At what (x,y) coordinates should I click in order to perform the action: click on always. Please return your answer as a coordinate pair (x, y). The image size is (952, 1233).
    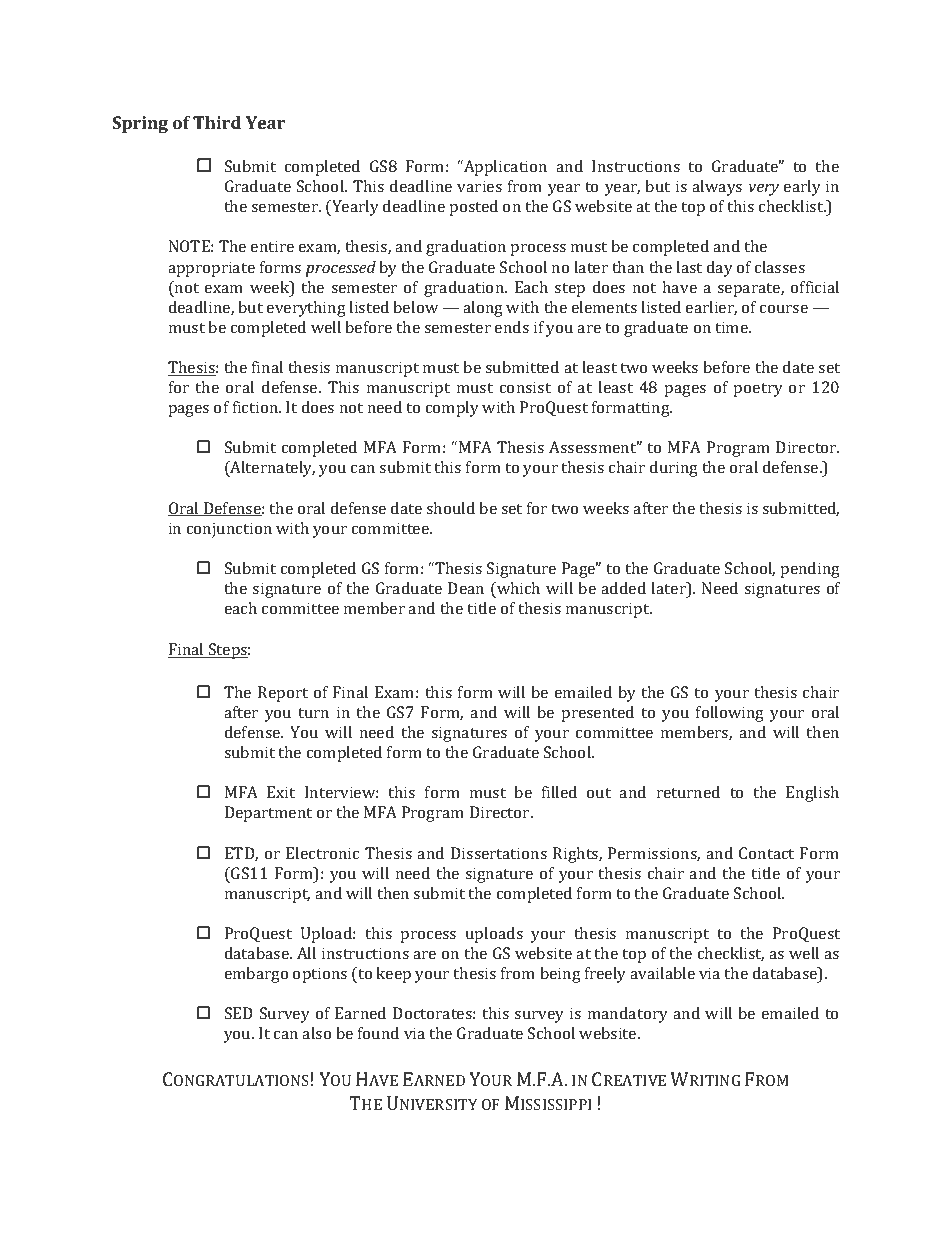
    Looking at the image, I should click on (717, 188).
